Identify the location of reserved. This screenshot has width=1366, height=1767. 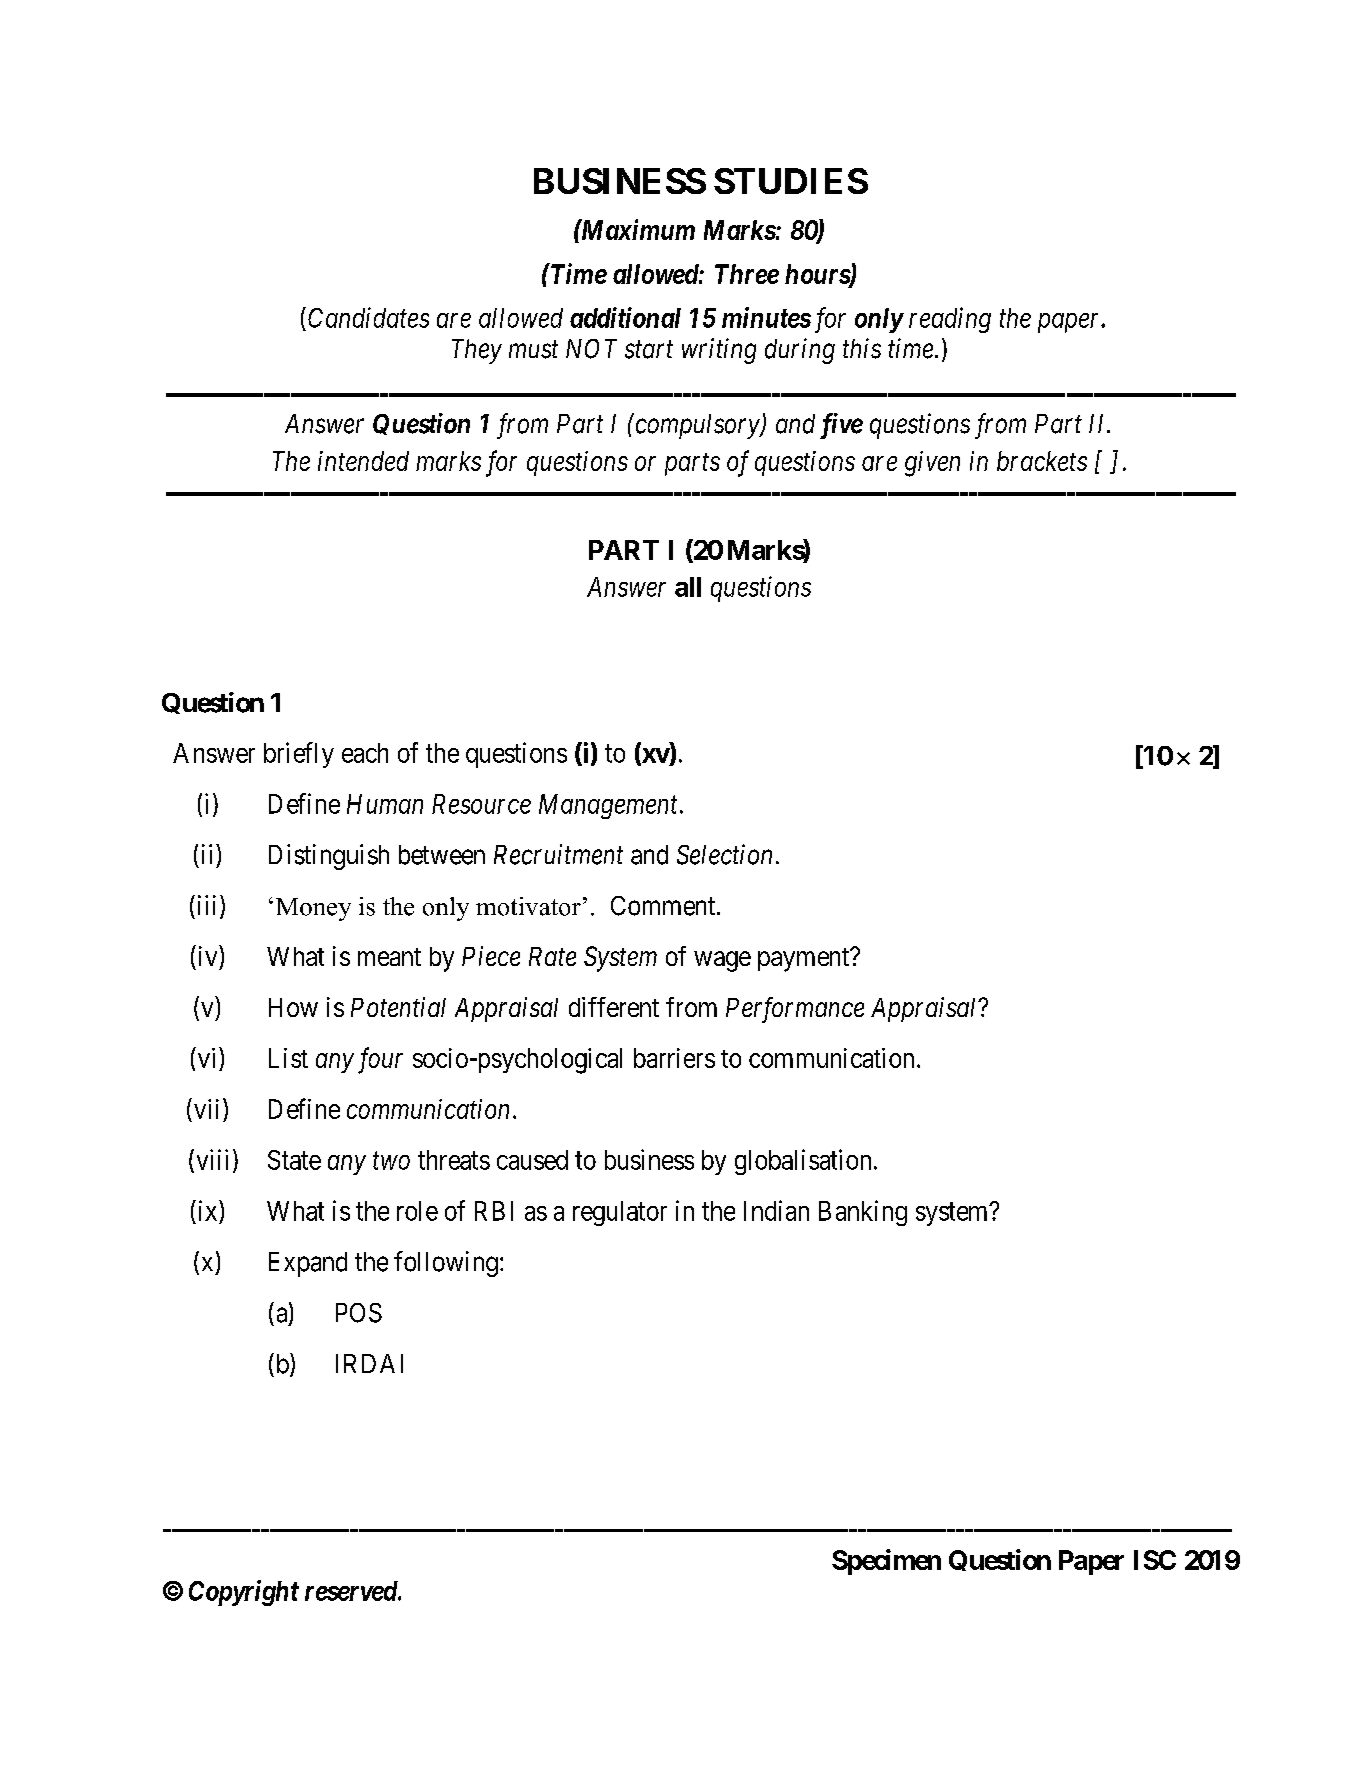
(352, 1591).
